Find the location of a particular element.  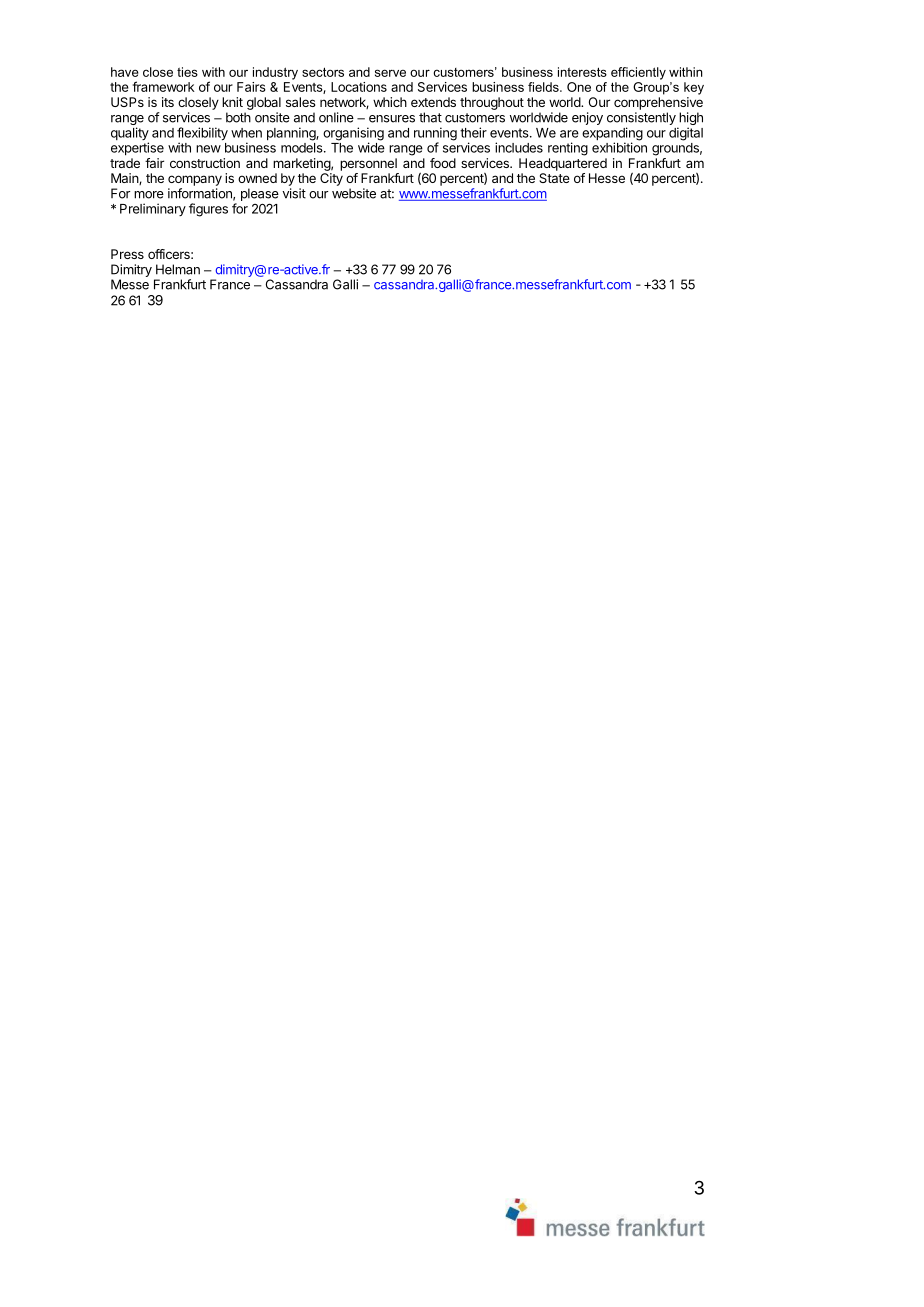

figures is located at coordinates (208, 210).
